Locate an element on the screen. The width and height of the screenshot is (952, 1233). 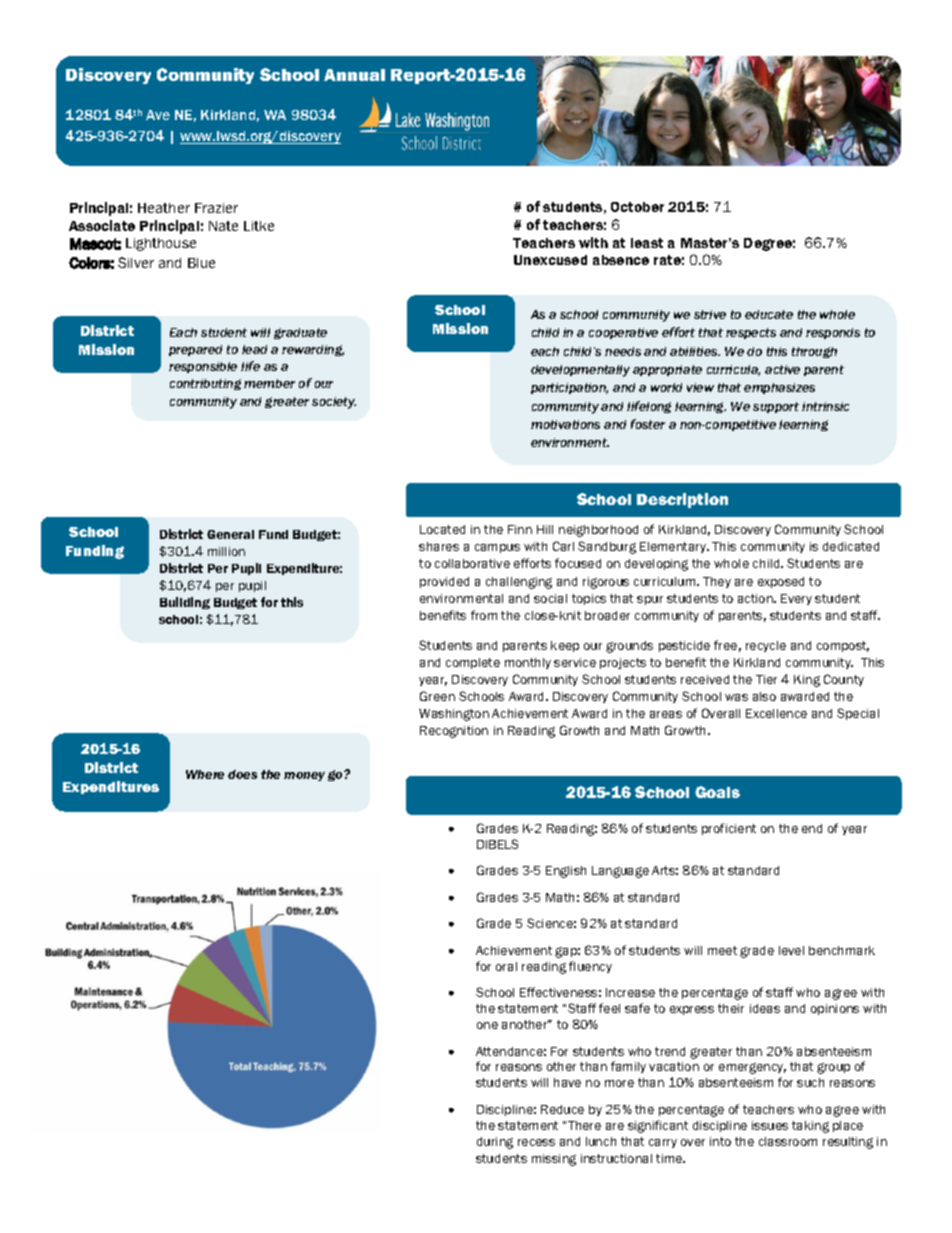
from is located at coordinates (484, 615).
